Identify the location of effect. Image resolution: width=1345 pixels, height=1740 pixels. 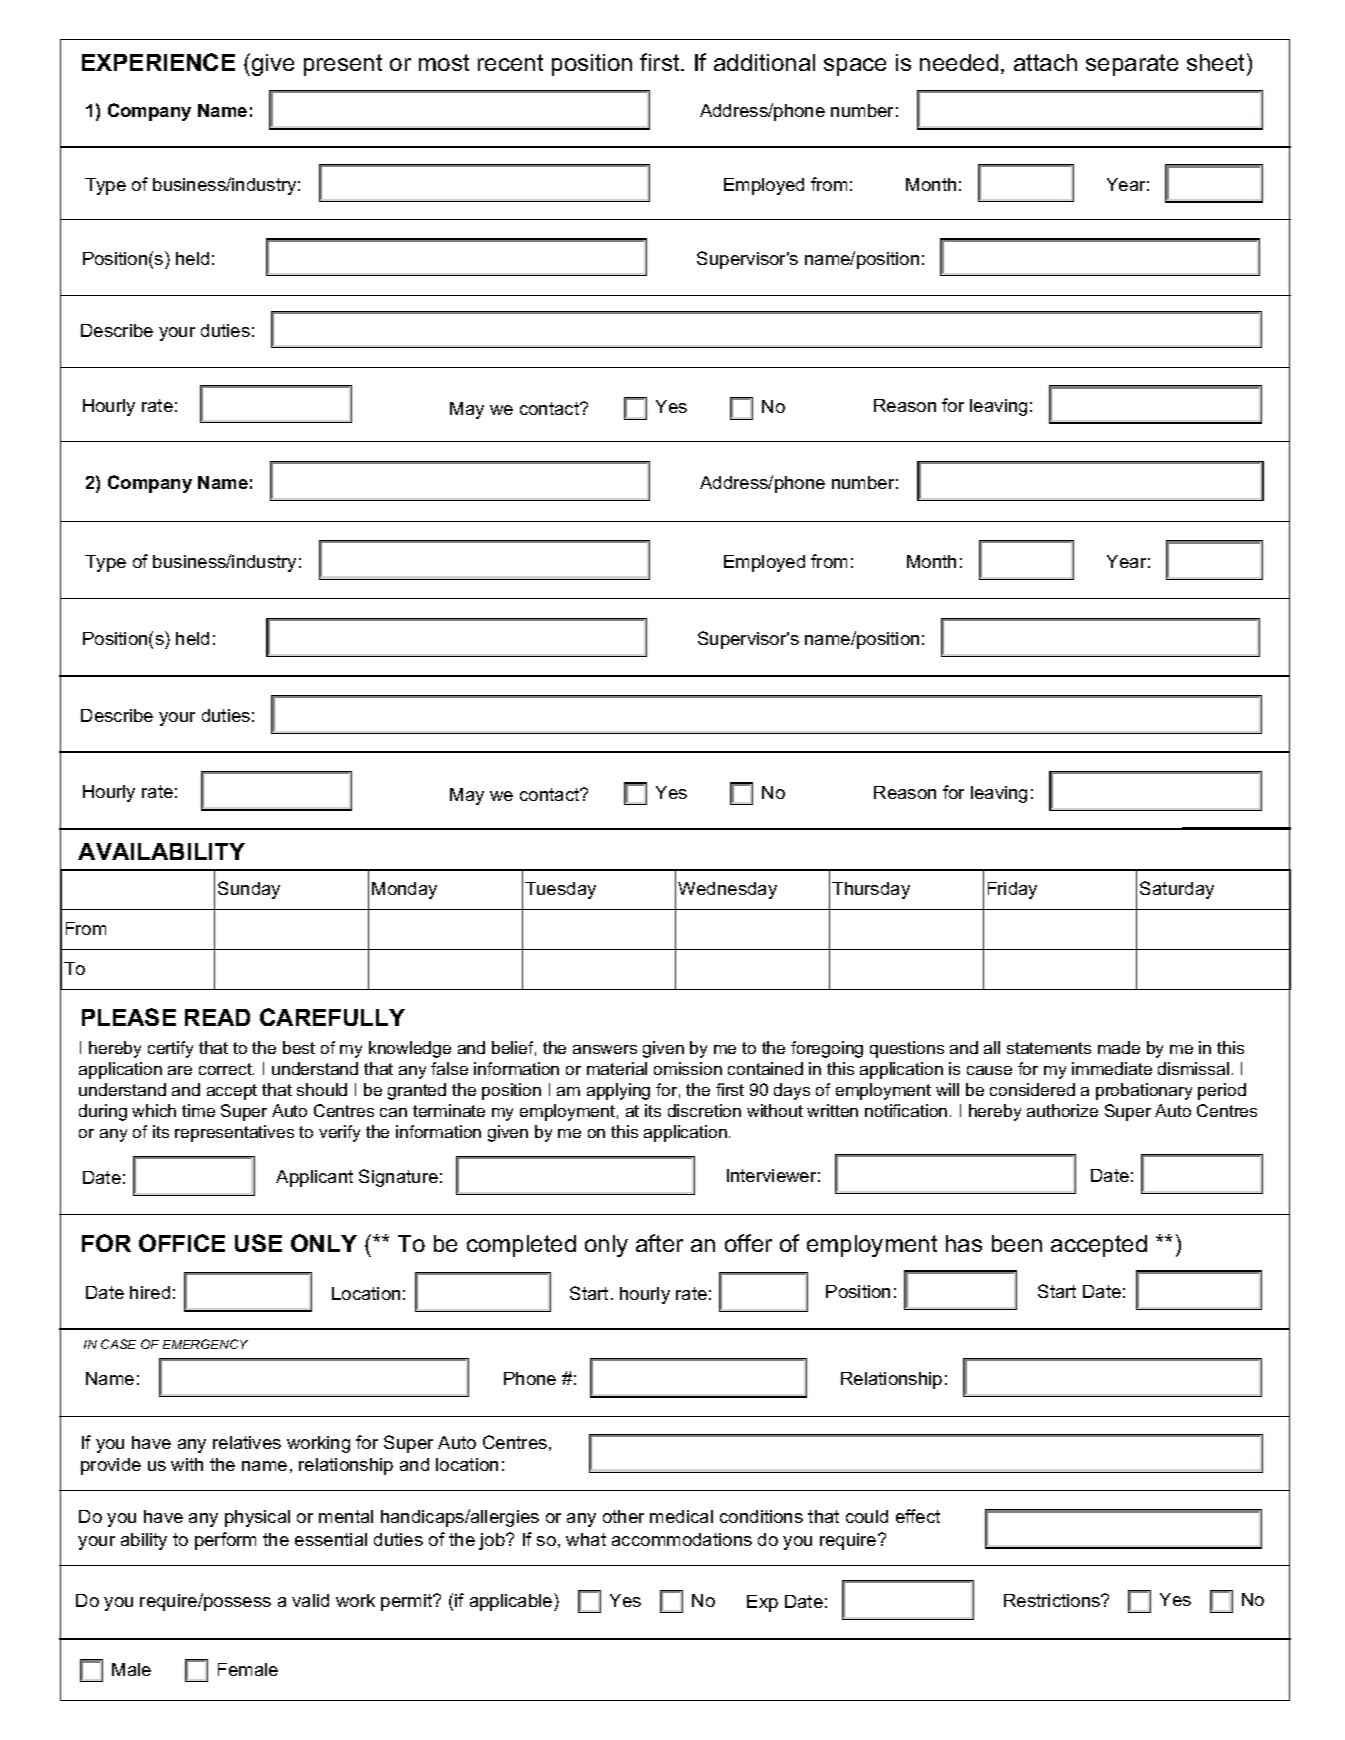
(918, 1516).
